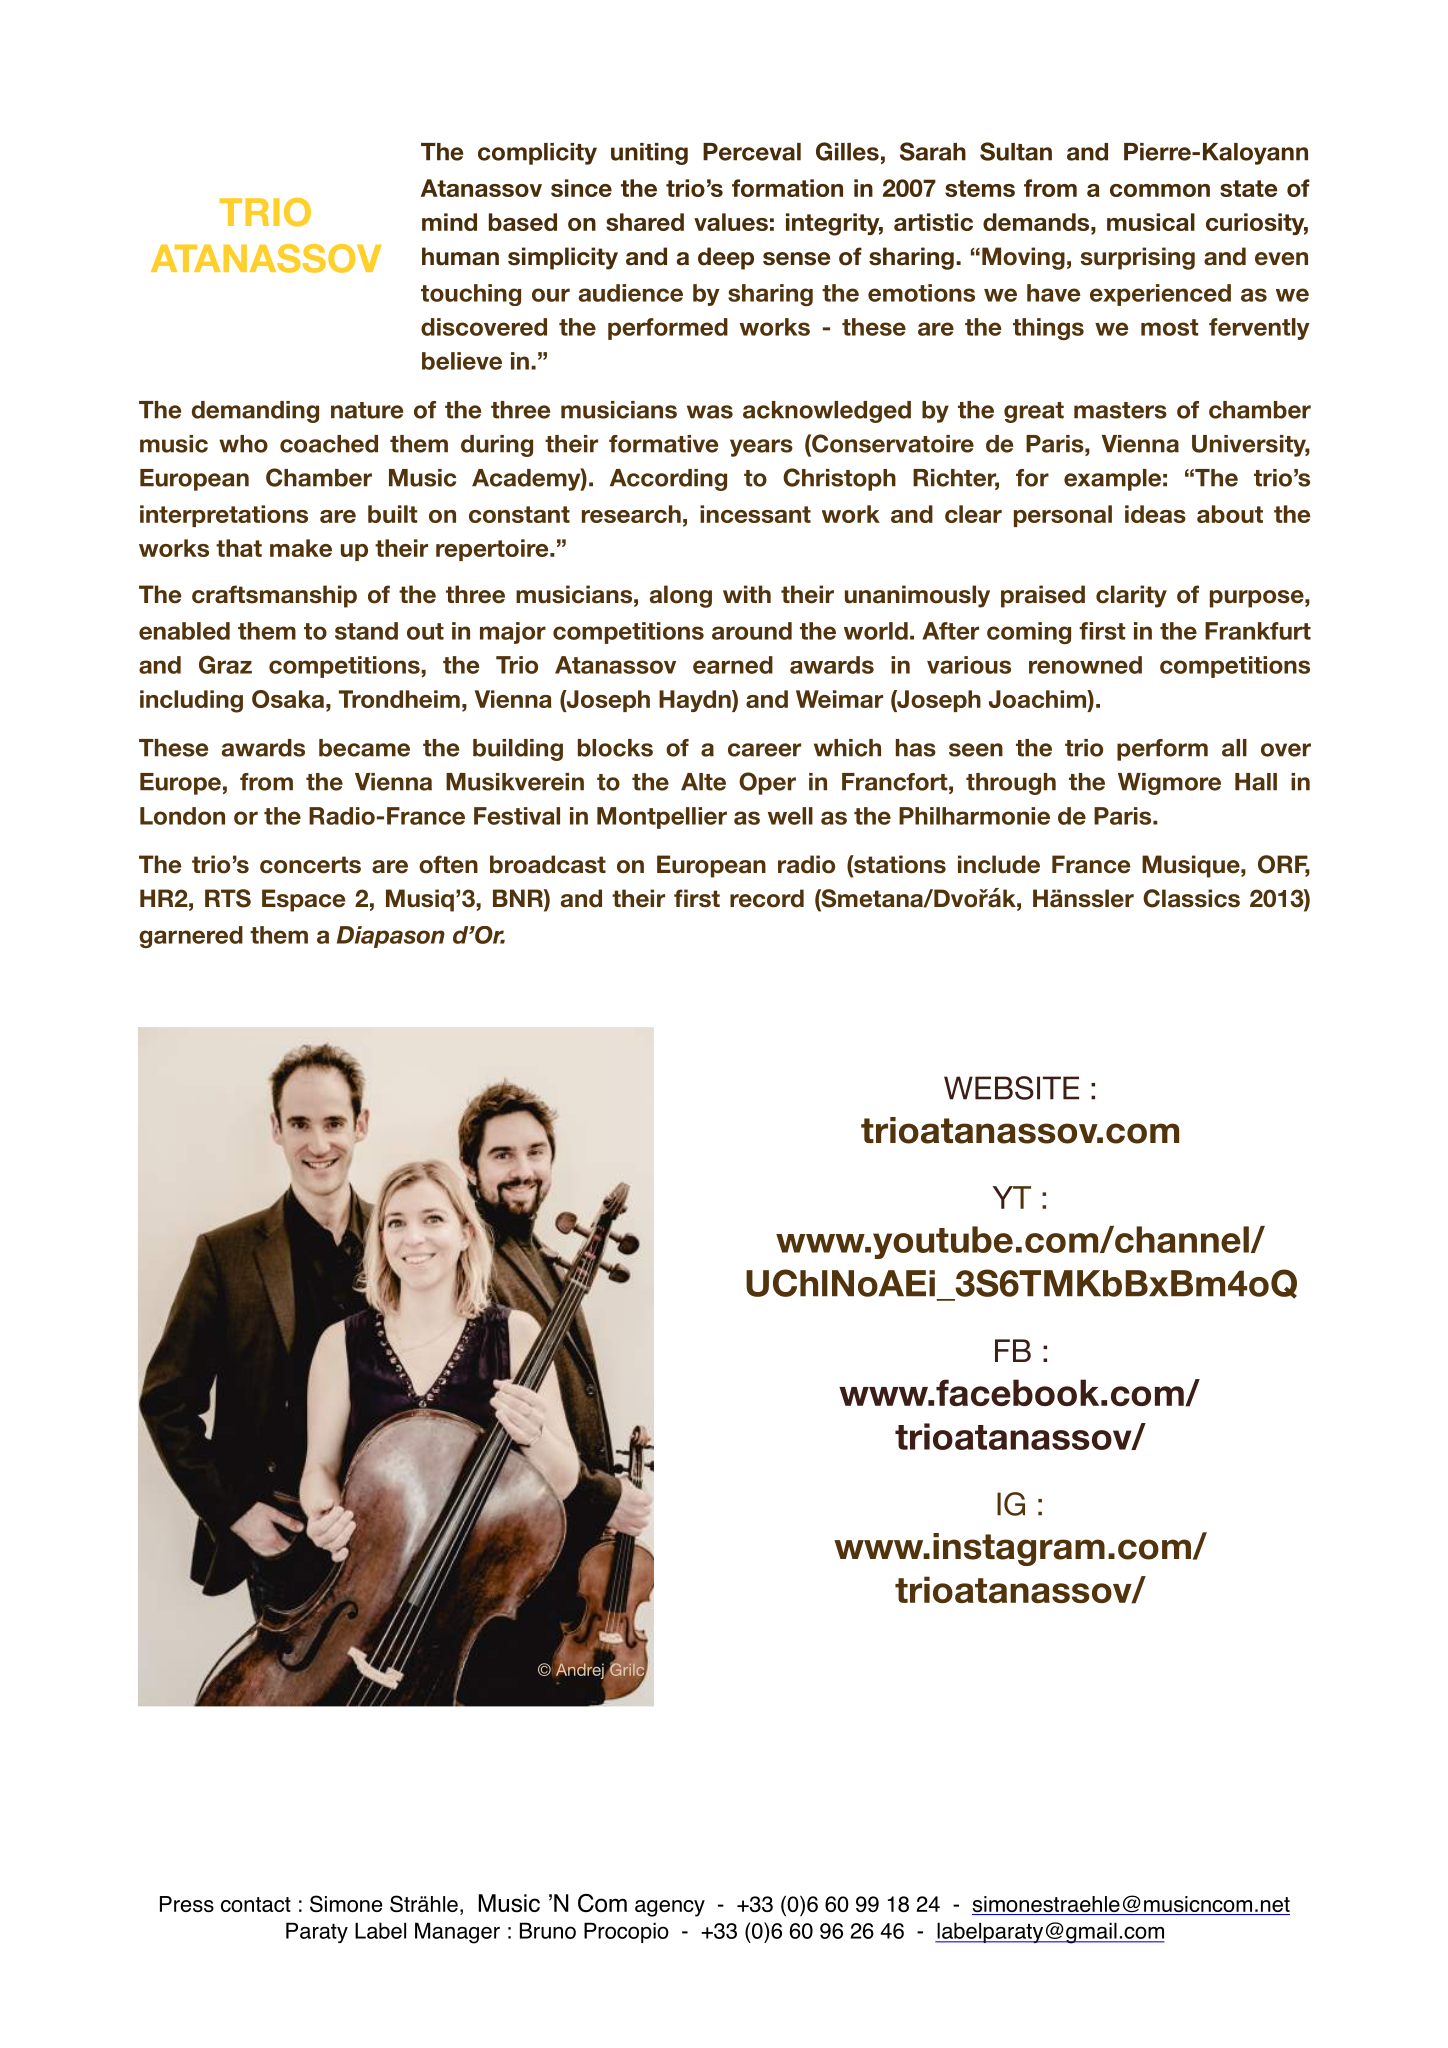 The image size is (1448, 2048). Describe the element at coordinates (670, 1908) in the page. I see `agency` at that location.
